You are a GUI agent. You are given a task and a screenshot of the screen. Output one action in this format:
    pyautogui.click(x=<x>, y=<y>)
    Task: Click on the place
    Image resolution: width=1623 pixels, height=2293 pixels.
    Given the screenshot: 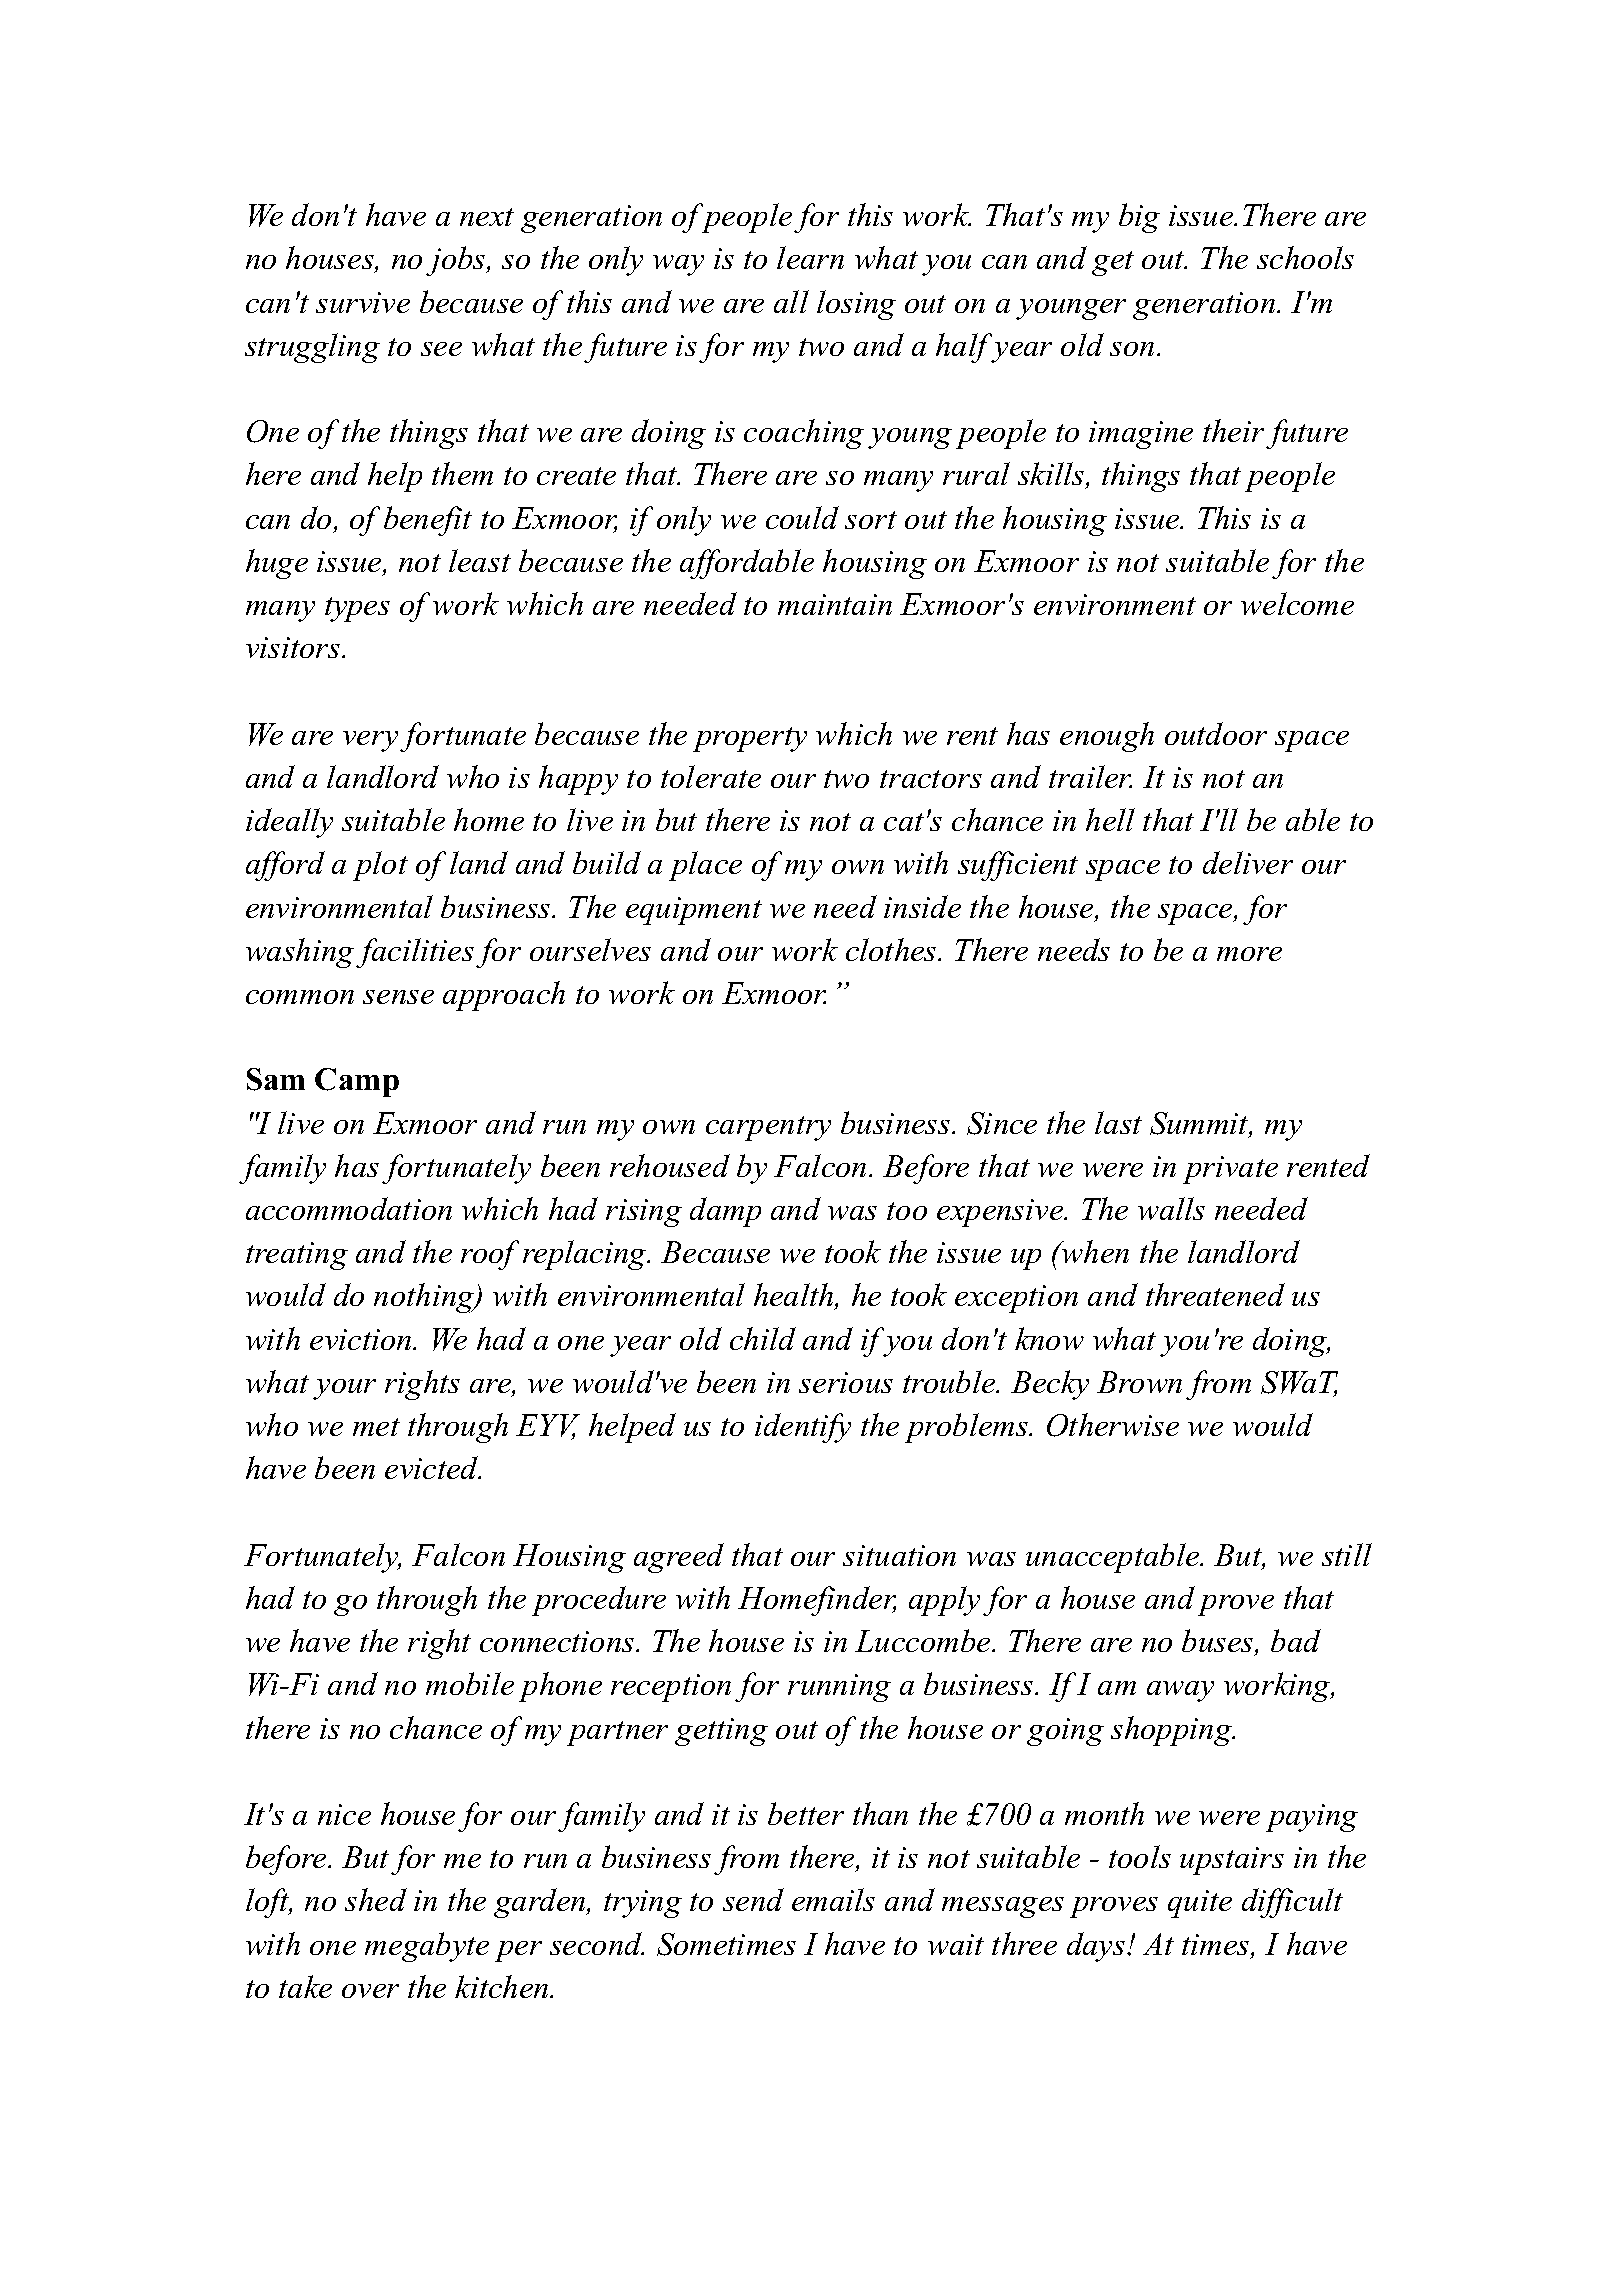 What is the action you would take?
    pyautogui.click(x=705, y=866)
